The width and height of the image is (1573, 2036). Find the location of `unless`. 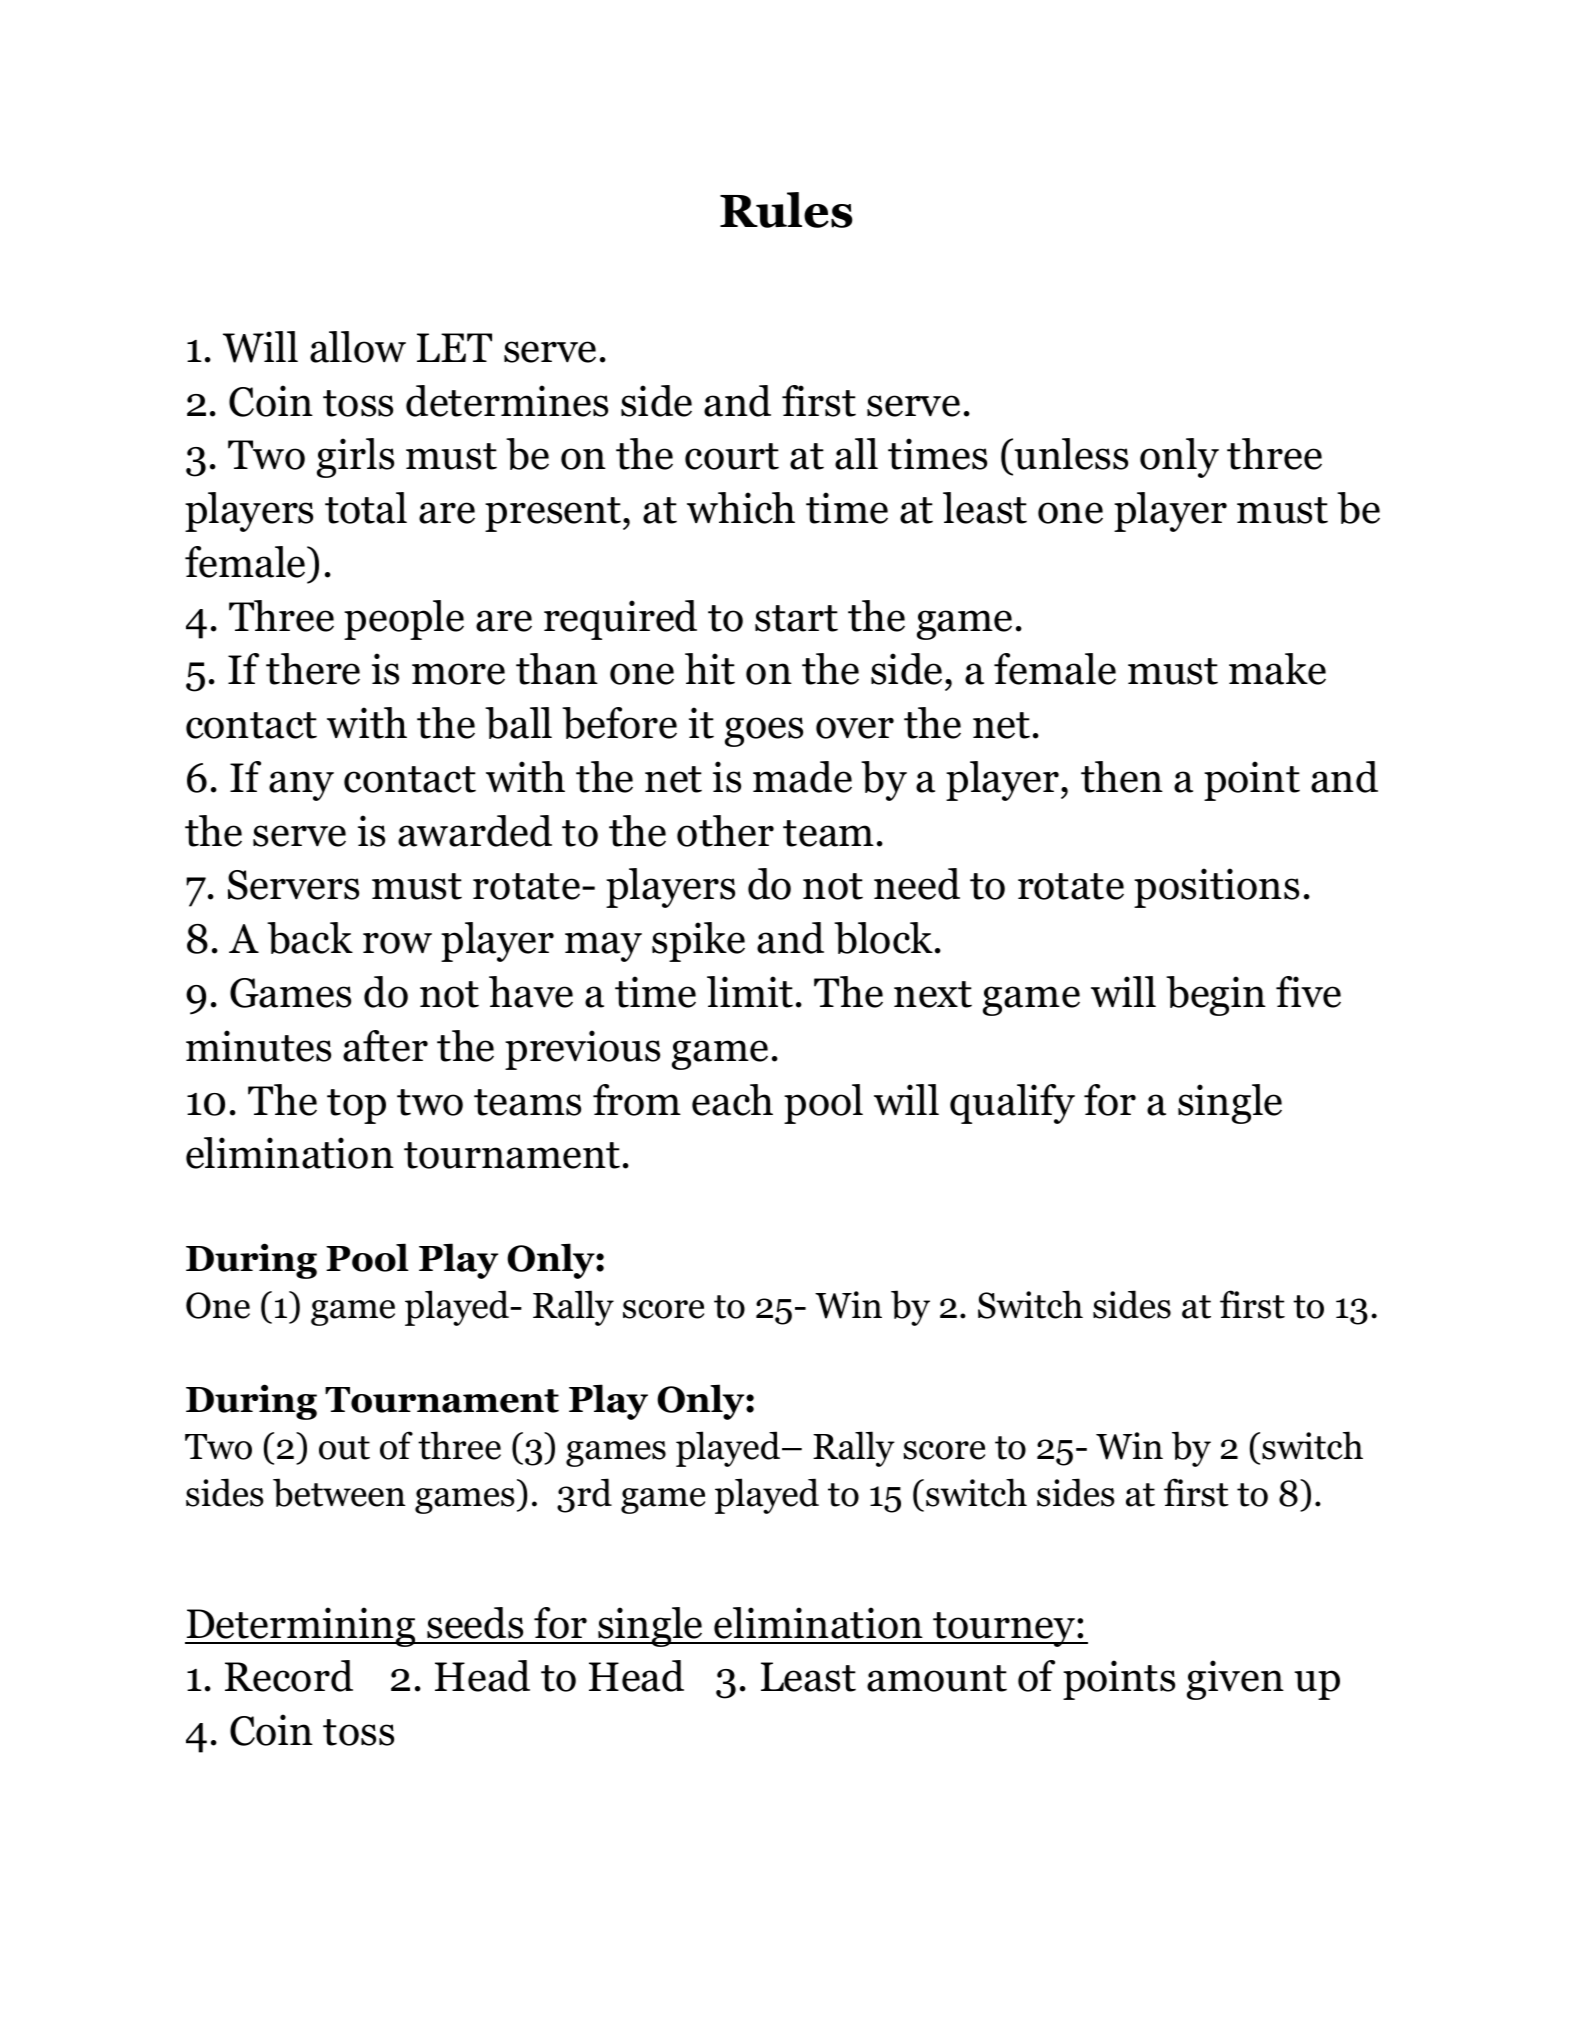

unless is located at coordinates (1071, 454).
